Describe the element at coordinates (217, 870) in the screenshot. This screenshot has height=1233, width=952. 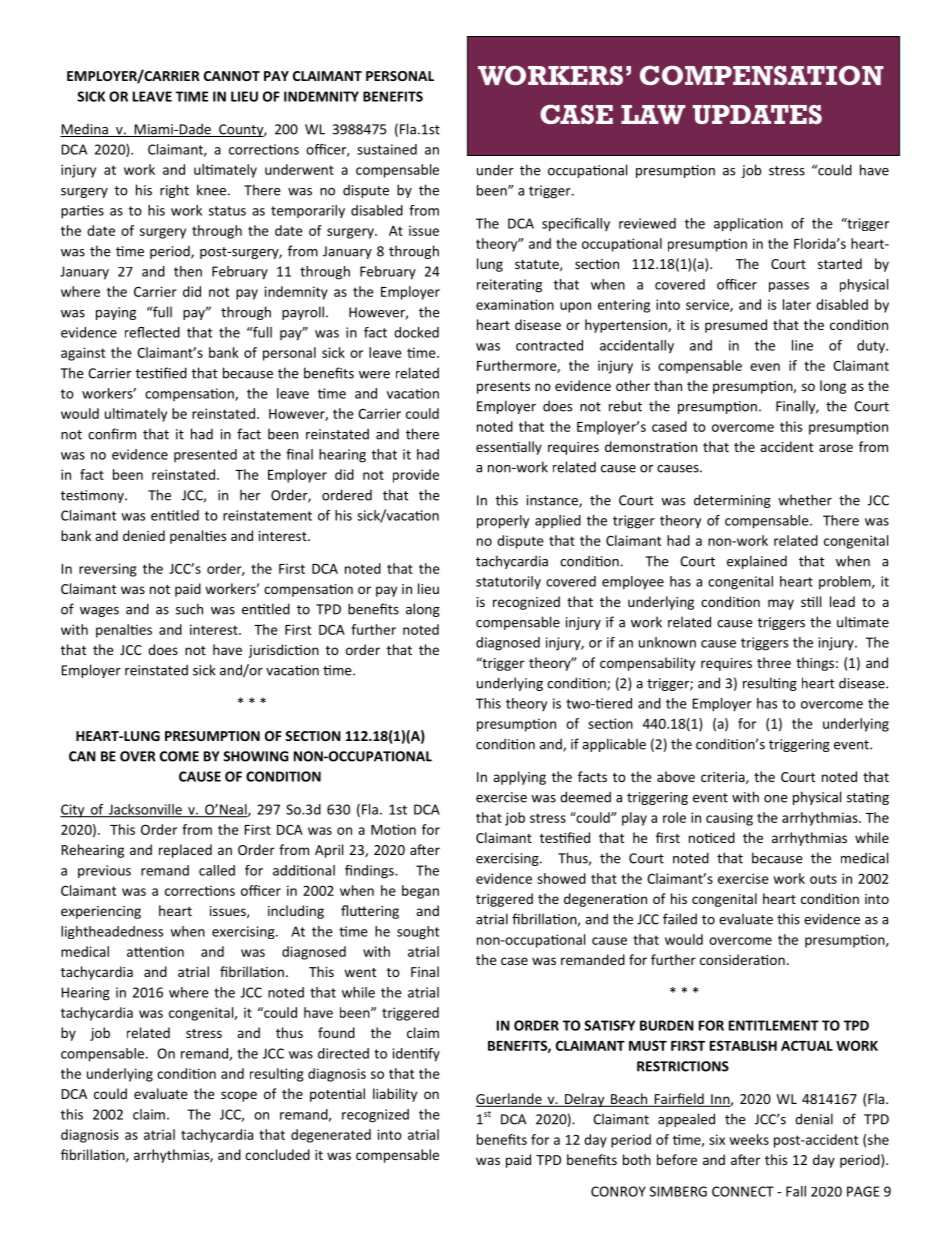
I see `called` at that location.
